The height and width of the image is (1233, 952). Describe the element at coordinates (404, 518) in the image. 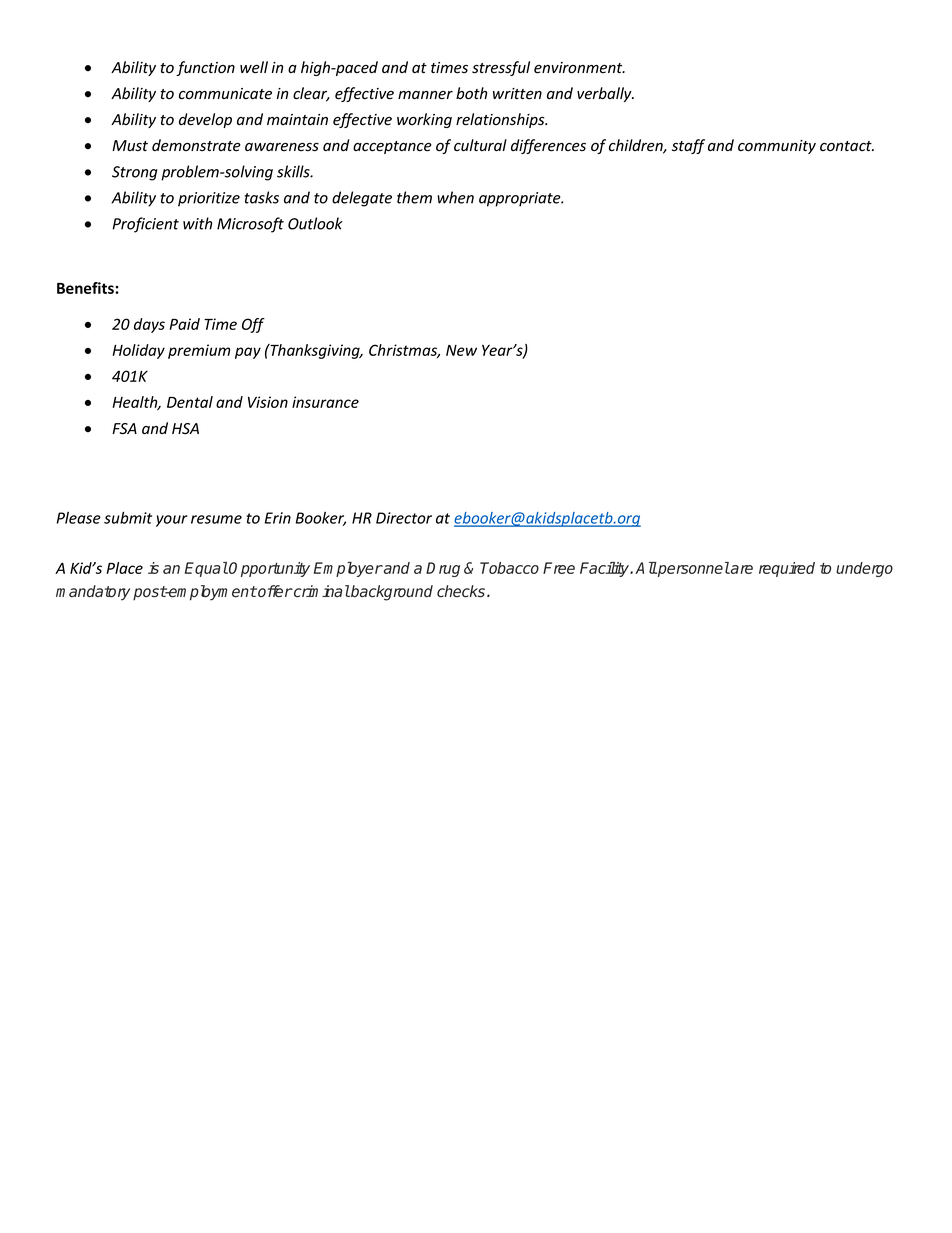

I see `Director` at that location.
